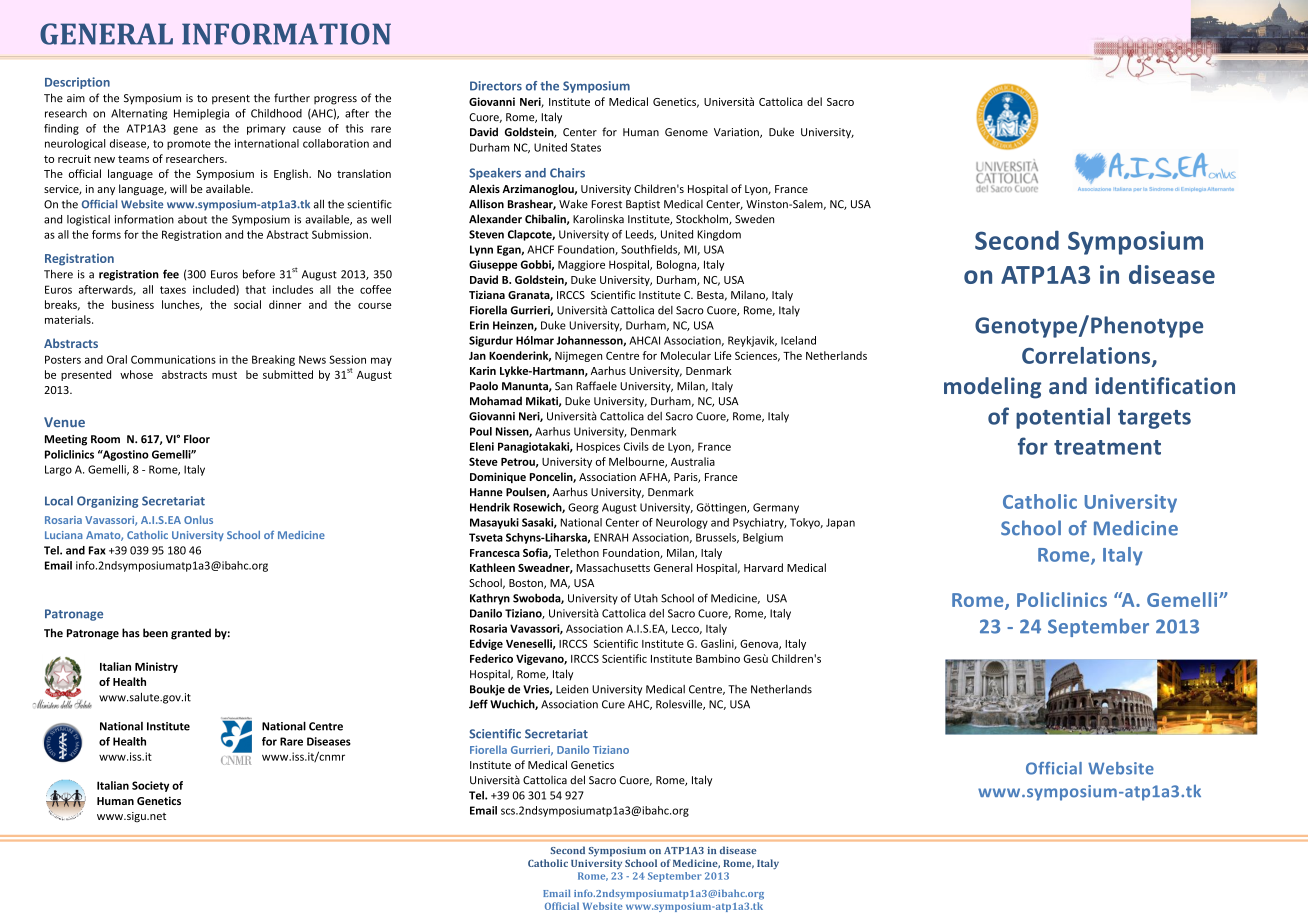 The image size is (1308, 924). What do you see at coordinates (613, 704) in the document?
I see `Cure` at bounding box center [613, 704].
